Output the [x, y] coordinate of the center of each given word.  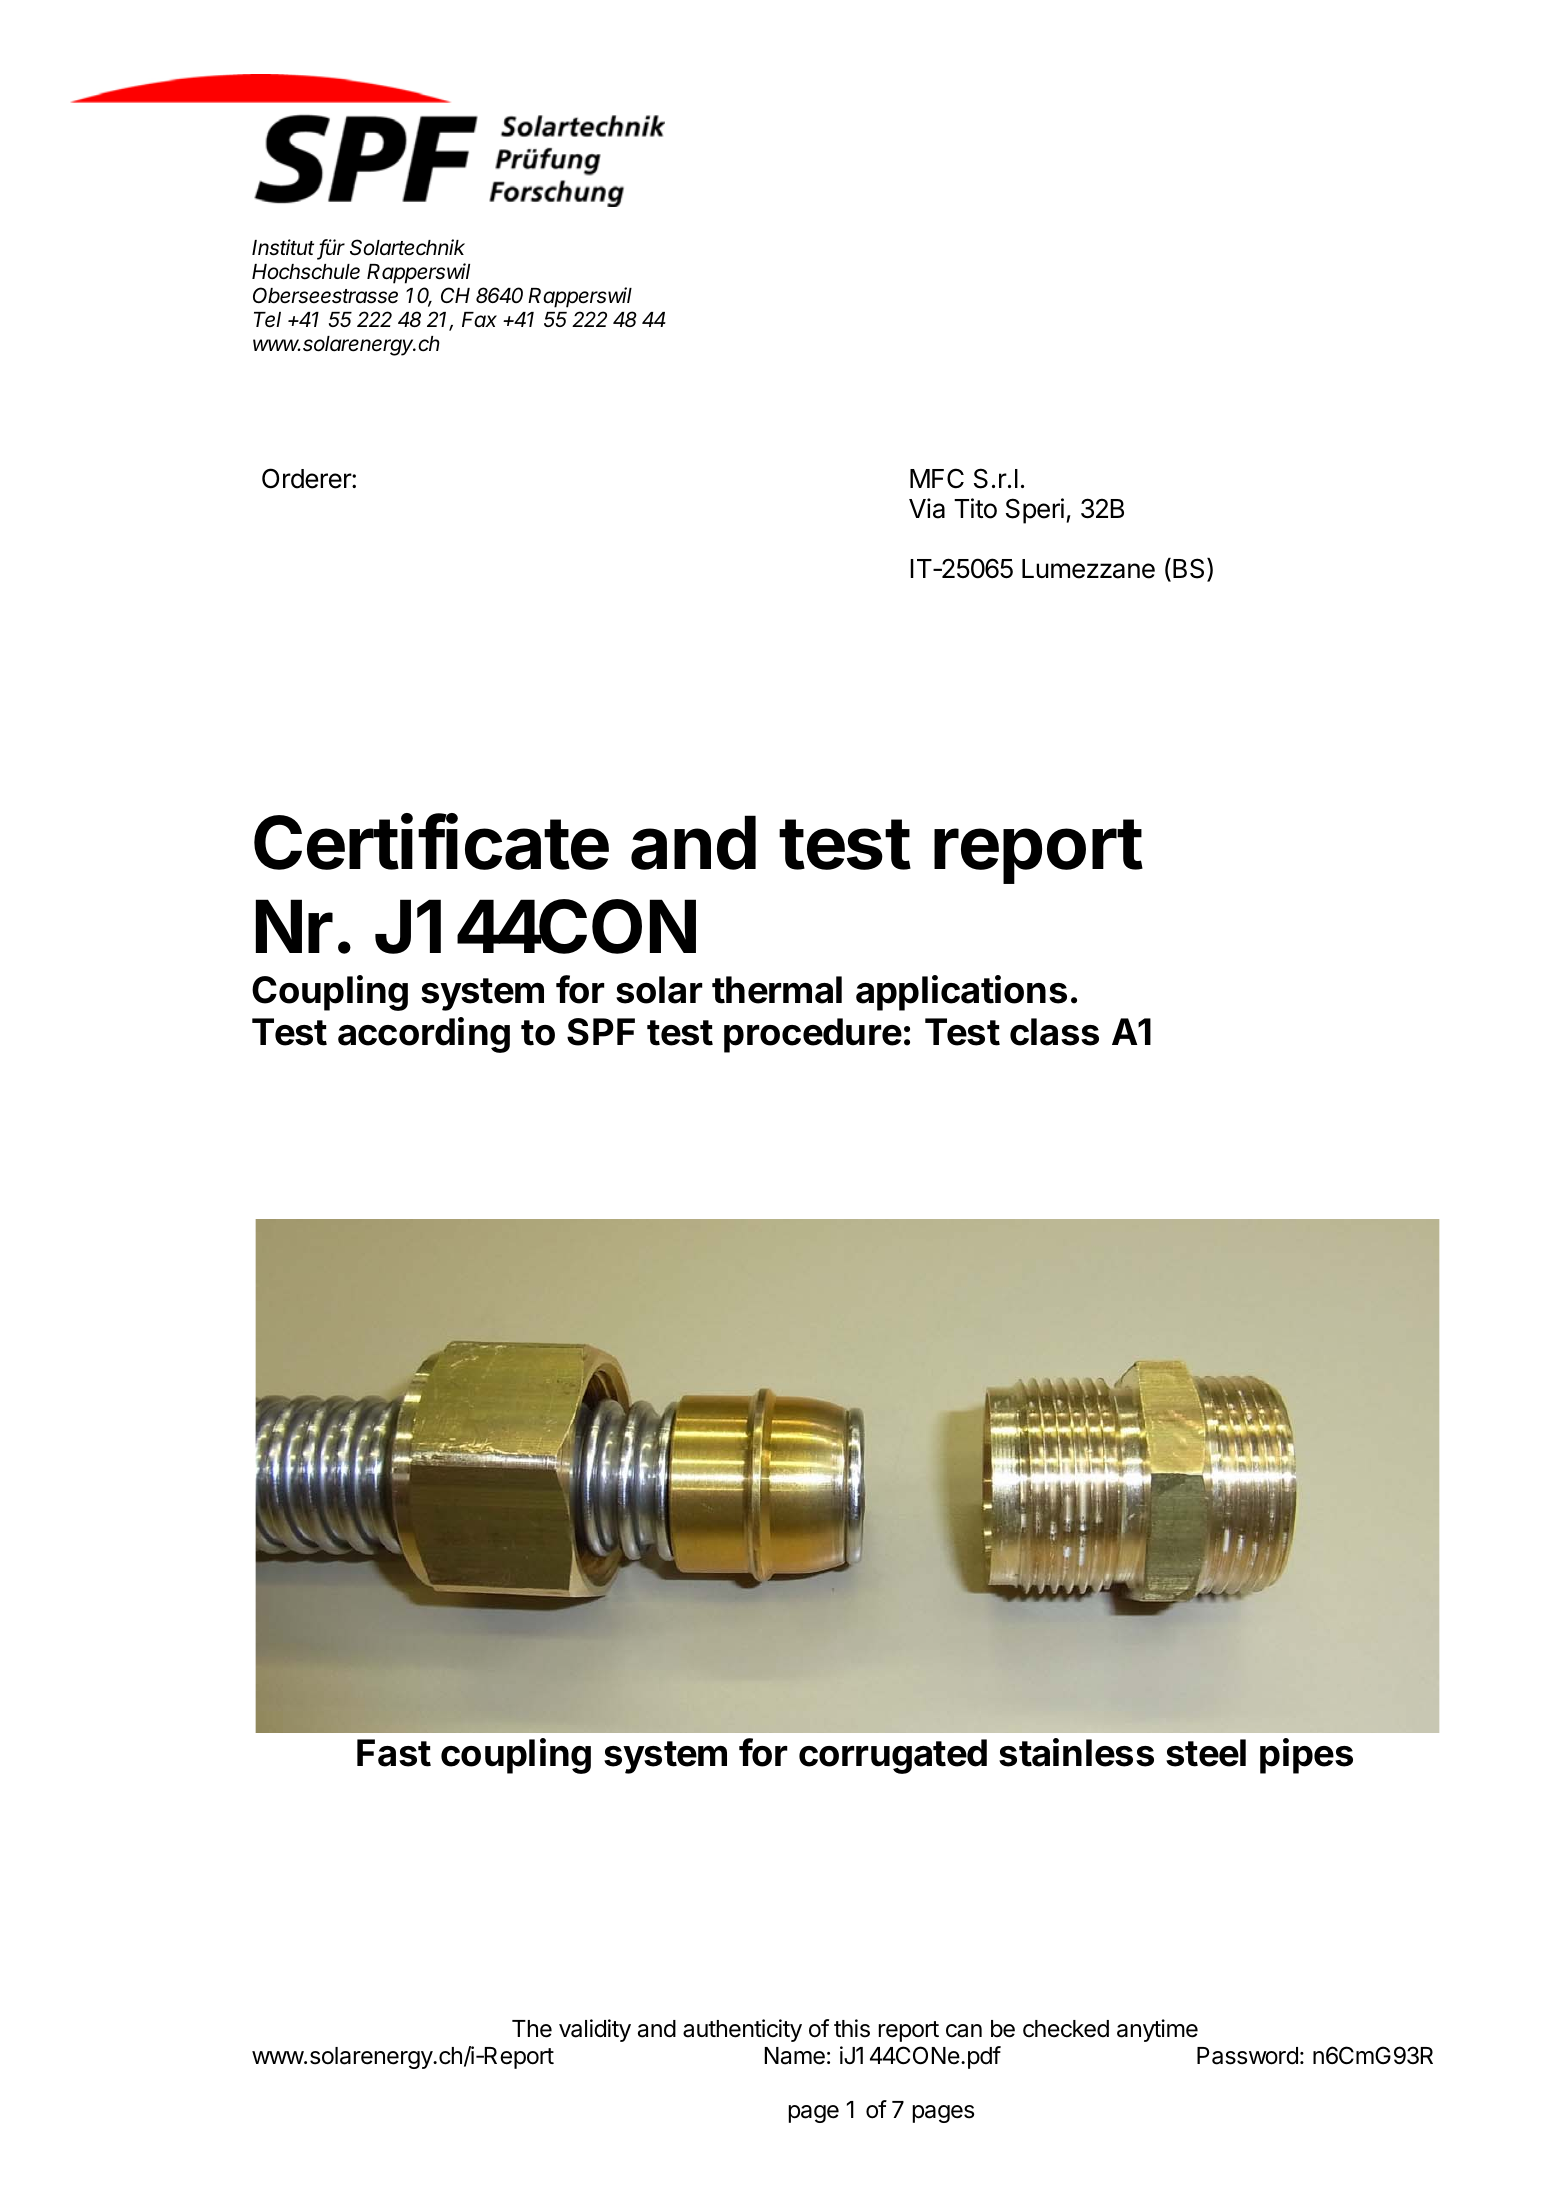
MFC [937, 478]
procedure [813, 1035]
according [424, 1035]
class [1054, 1032]
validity [595, 2030]
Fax [479, 320]
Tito [975, 508]
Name [795, 2056]
